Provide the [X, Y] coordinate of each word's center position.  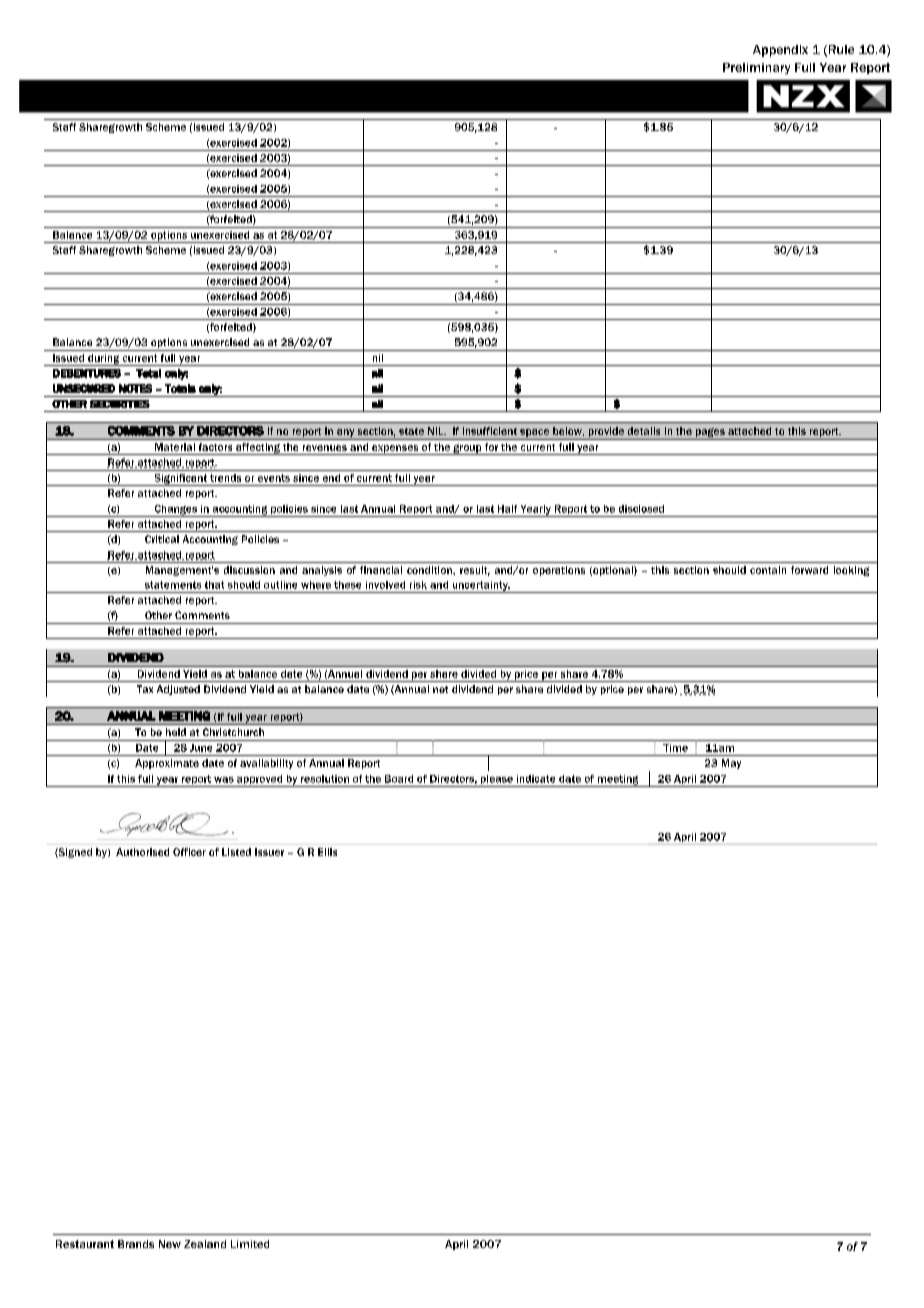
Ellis [327, 852]
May [731, 764]
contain [768, 570]
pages [710, 434]
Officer [189, 852]
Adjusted [178, 690]
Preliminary [756, 68]
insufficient [490, 431]
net [440, 689]
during [103, 360]
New [170, 1244]
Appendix [780, 51]
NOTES [135, 388]
